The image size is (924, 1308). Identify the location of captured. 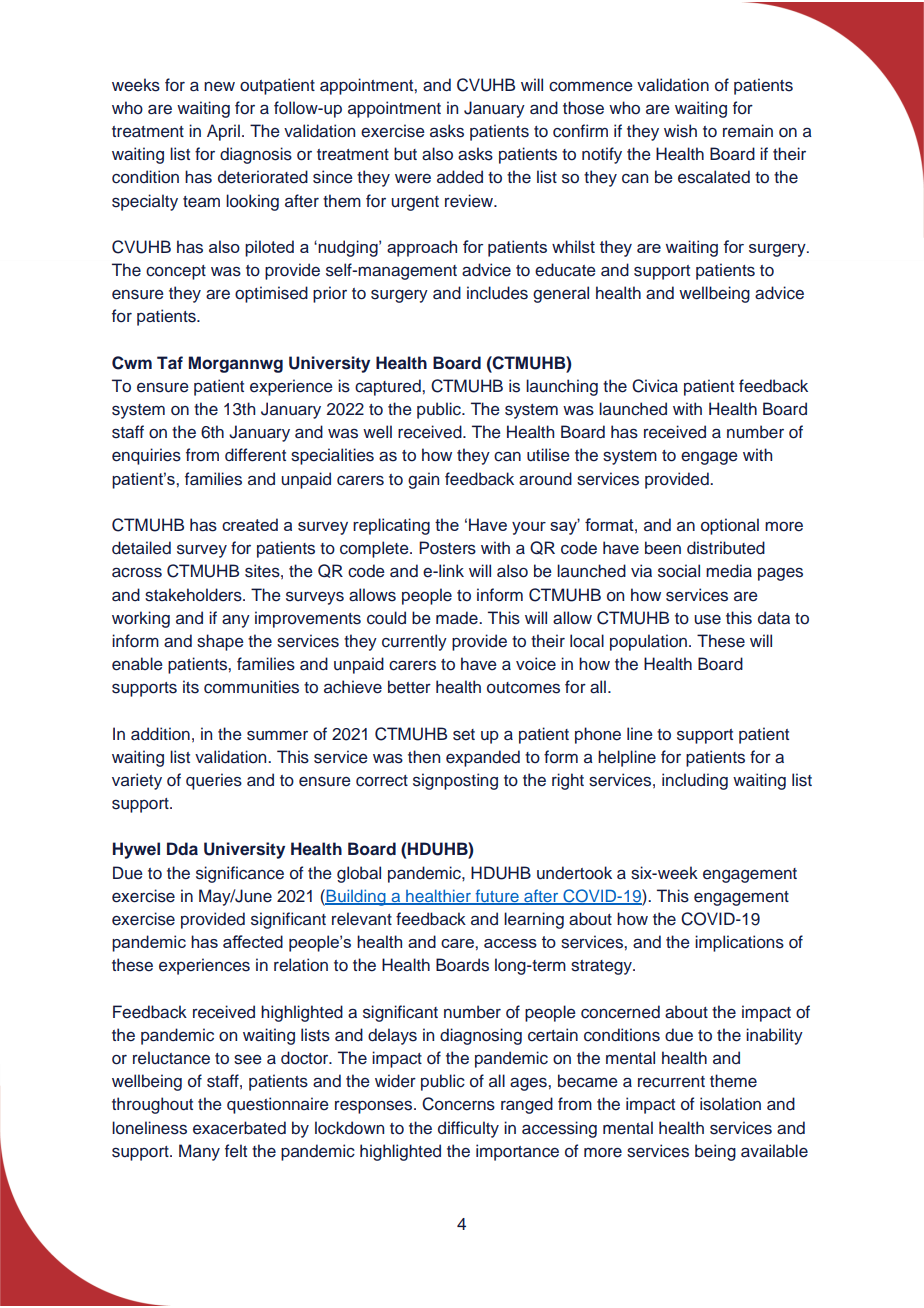
(389, 387).
